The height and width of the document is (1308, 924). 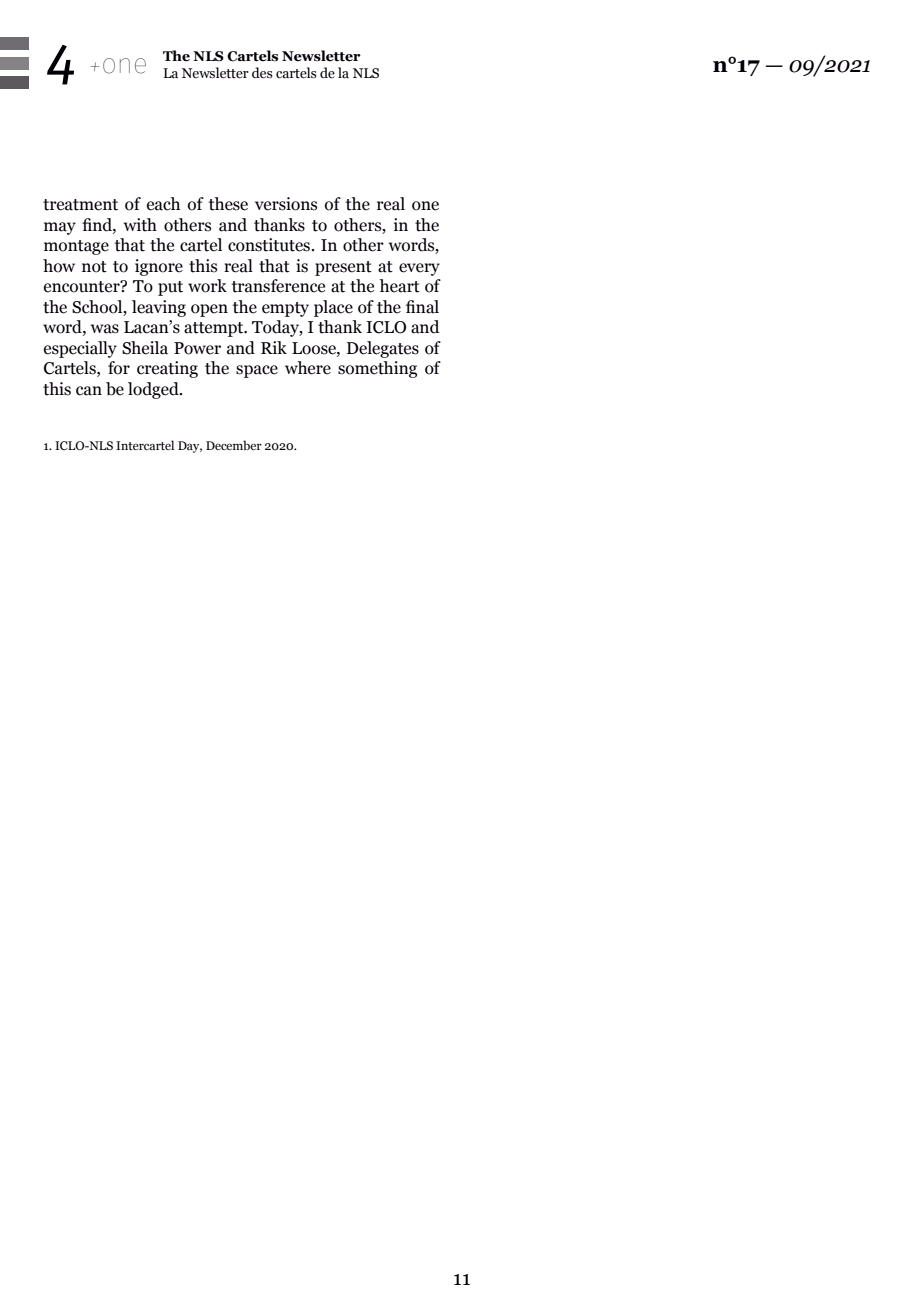 What do you see at coordinates (286, 204) in the document?
I see `versions` at bounding box center [286, 204].
